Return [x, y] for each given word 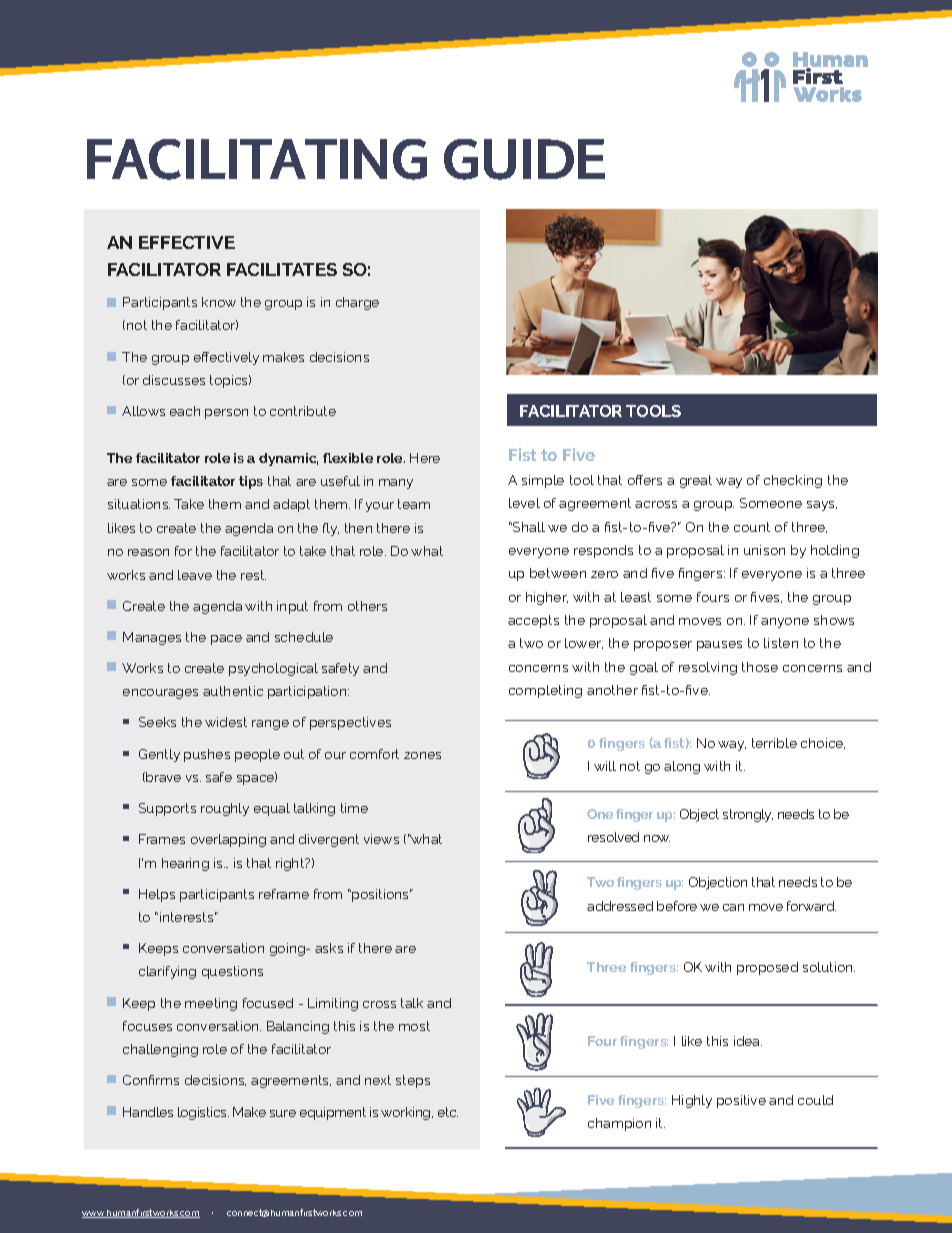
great [696, 481]
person [226, 414]
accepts [533, 621]
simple [543, 481]
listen [781, 643]
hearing [185, 864]
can [733, 907]
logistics [203, 1113]
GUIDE [524, 159]
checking [793, 481]
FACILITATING [257, 159]
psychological [273, 669]
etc [448, 1112]
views [381, 839]
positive [741, 1101]
